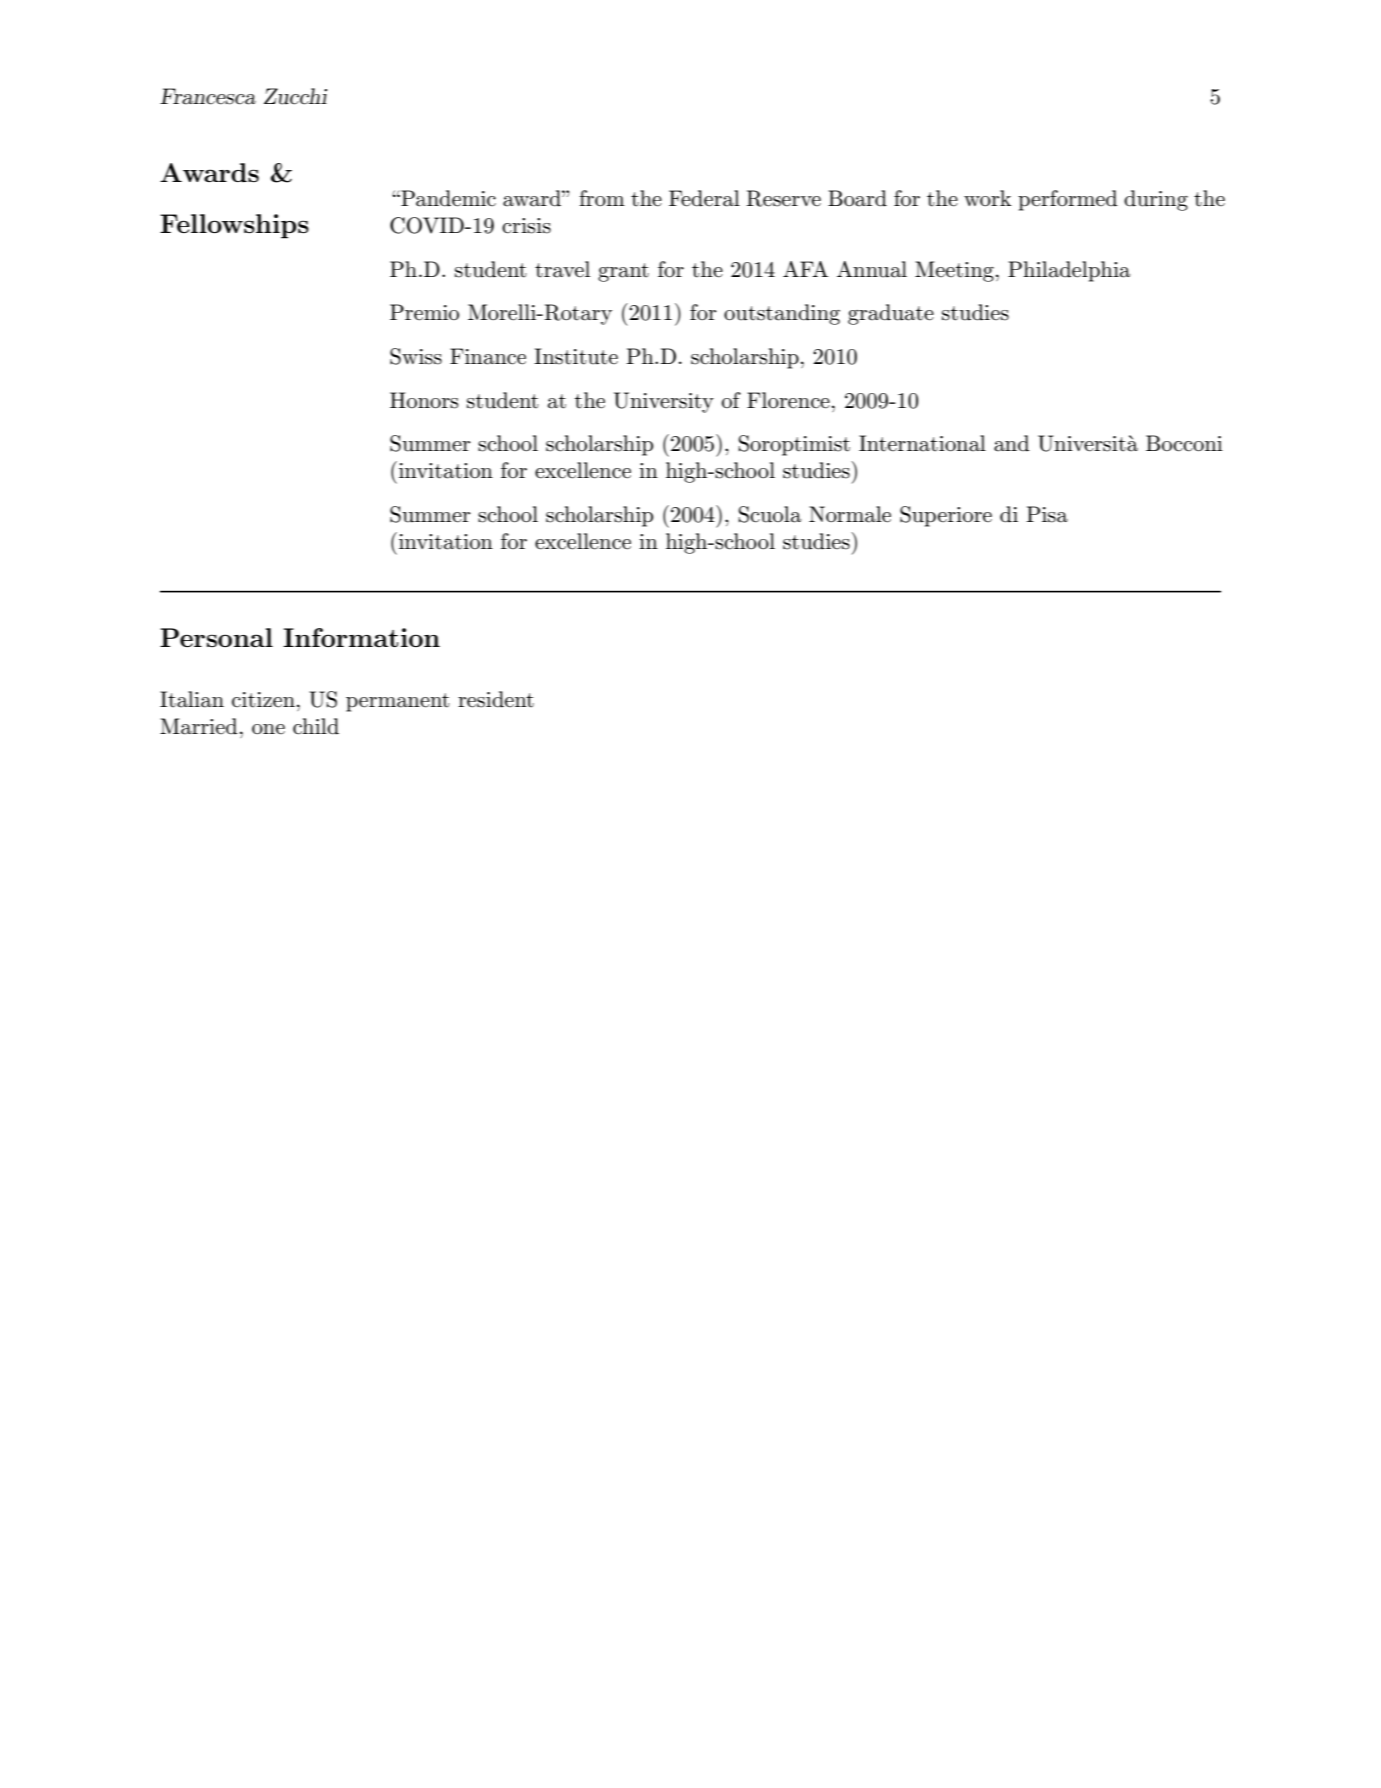 Image resolution: width=1381 pixels, height=1788 pixels. What do you see at coordinates (987, 198) in the screenshot?
I see `work` at bounding box center [987, 198].
